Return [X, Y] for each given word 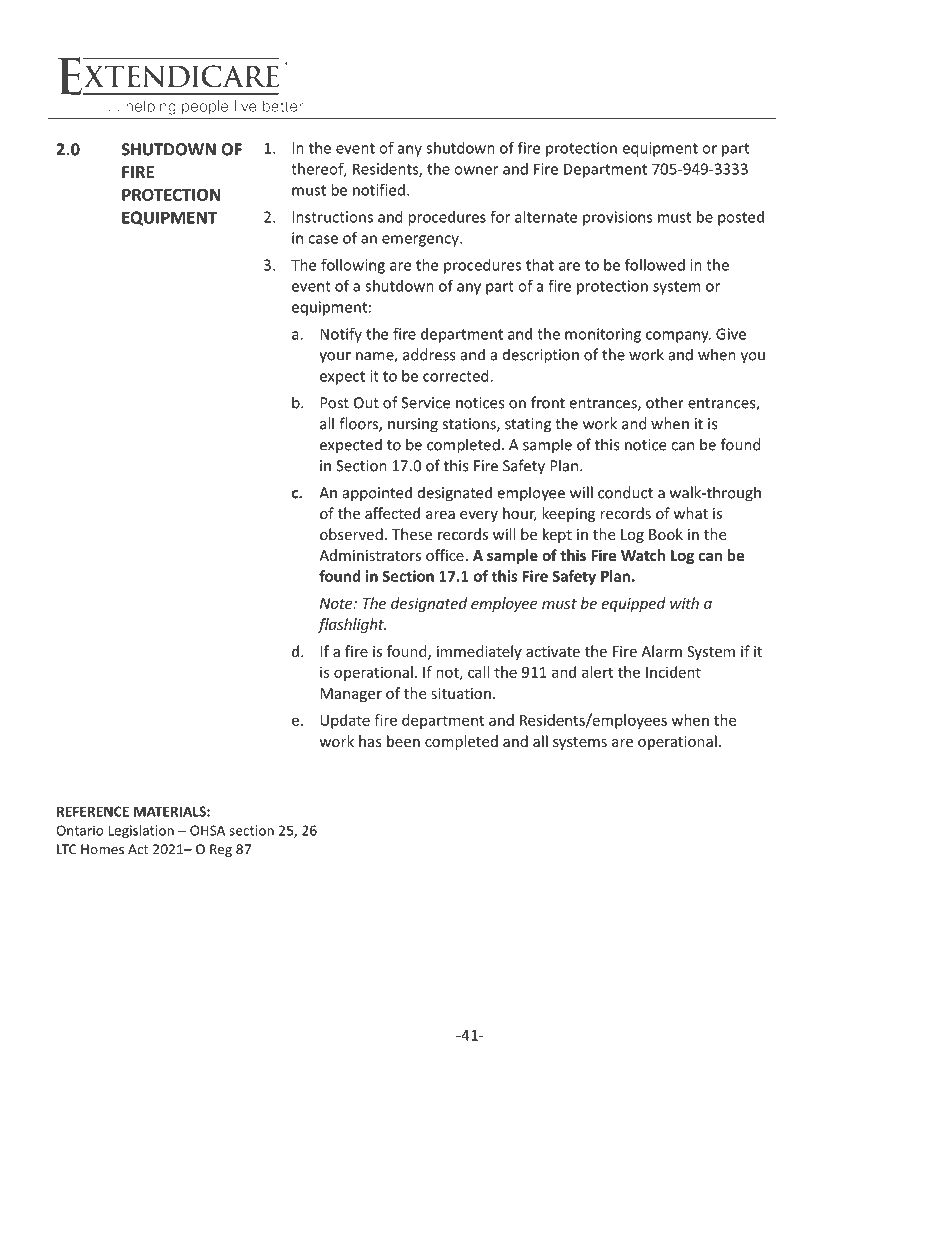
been [403, 741]
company [678, 337]
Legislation [141, 832]
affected [392, 513]
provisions [618, 218]
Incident [673, 672]
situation [461, 693]
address [429, 354]
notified [379, 189]
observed [351, 534]
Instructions [332, 217]
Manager [351, 695]
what [690, 513]
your [335, 358]
